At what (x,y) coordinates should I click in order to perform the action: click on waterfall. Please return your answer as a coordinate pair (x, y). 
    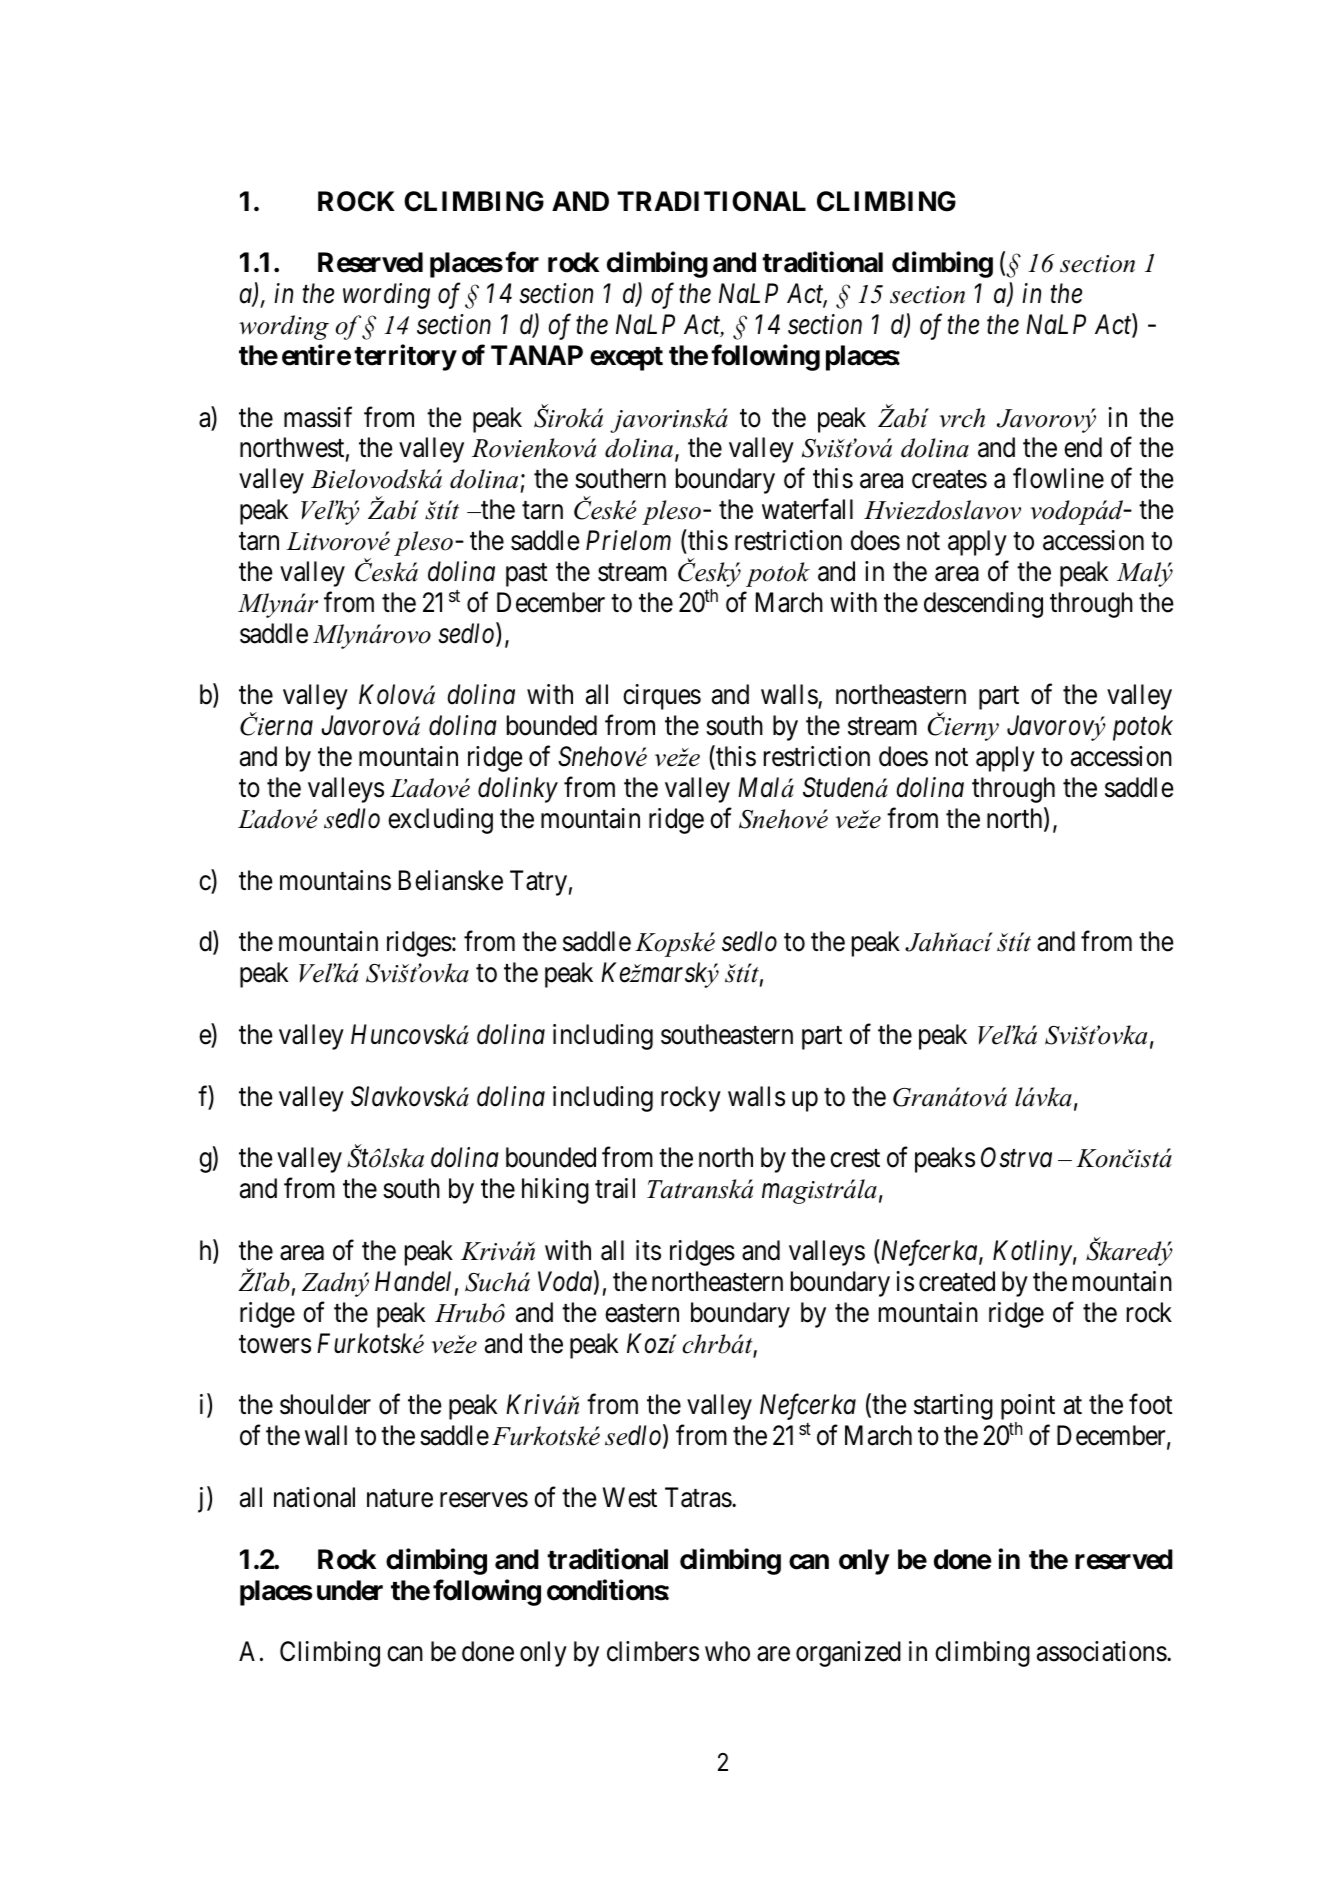
    Looking at the image, I should click on (807, 509).
